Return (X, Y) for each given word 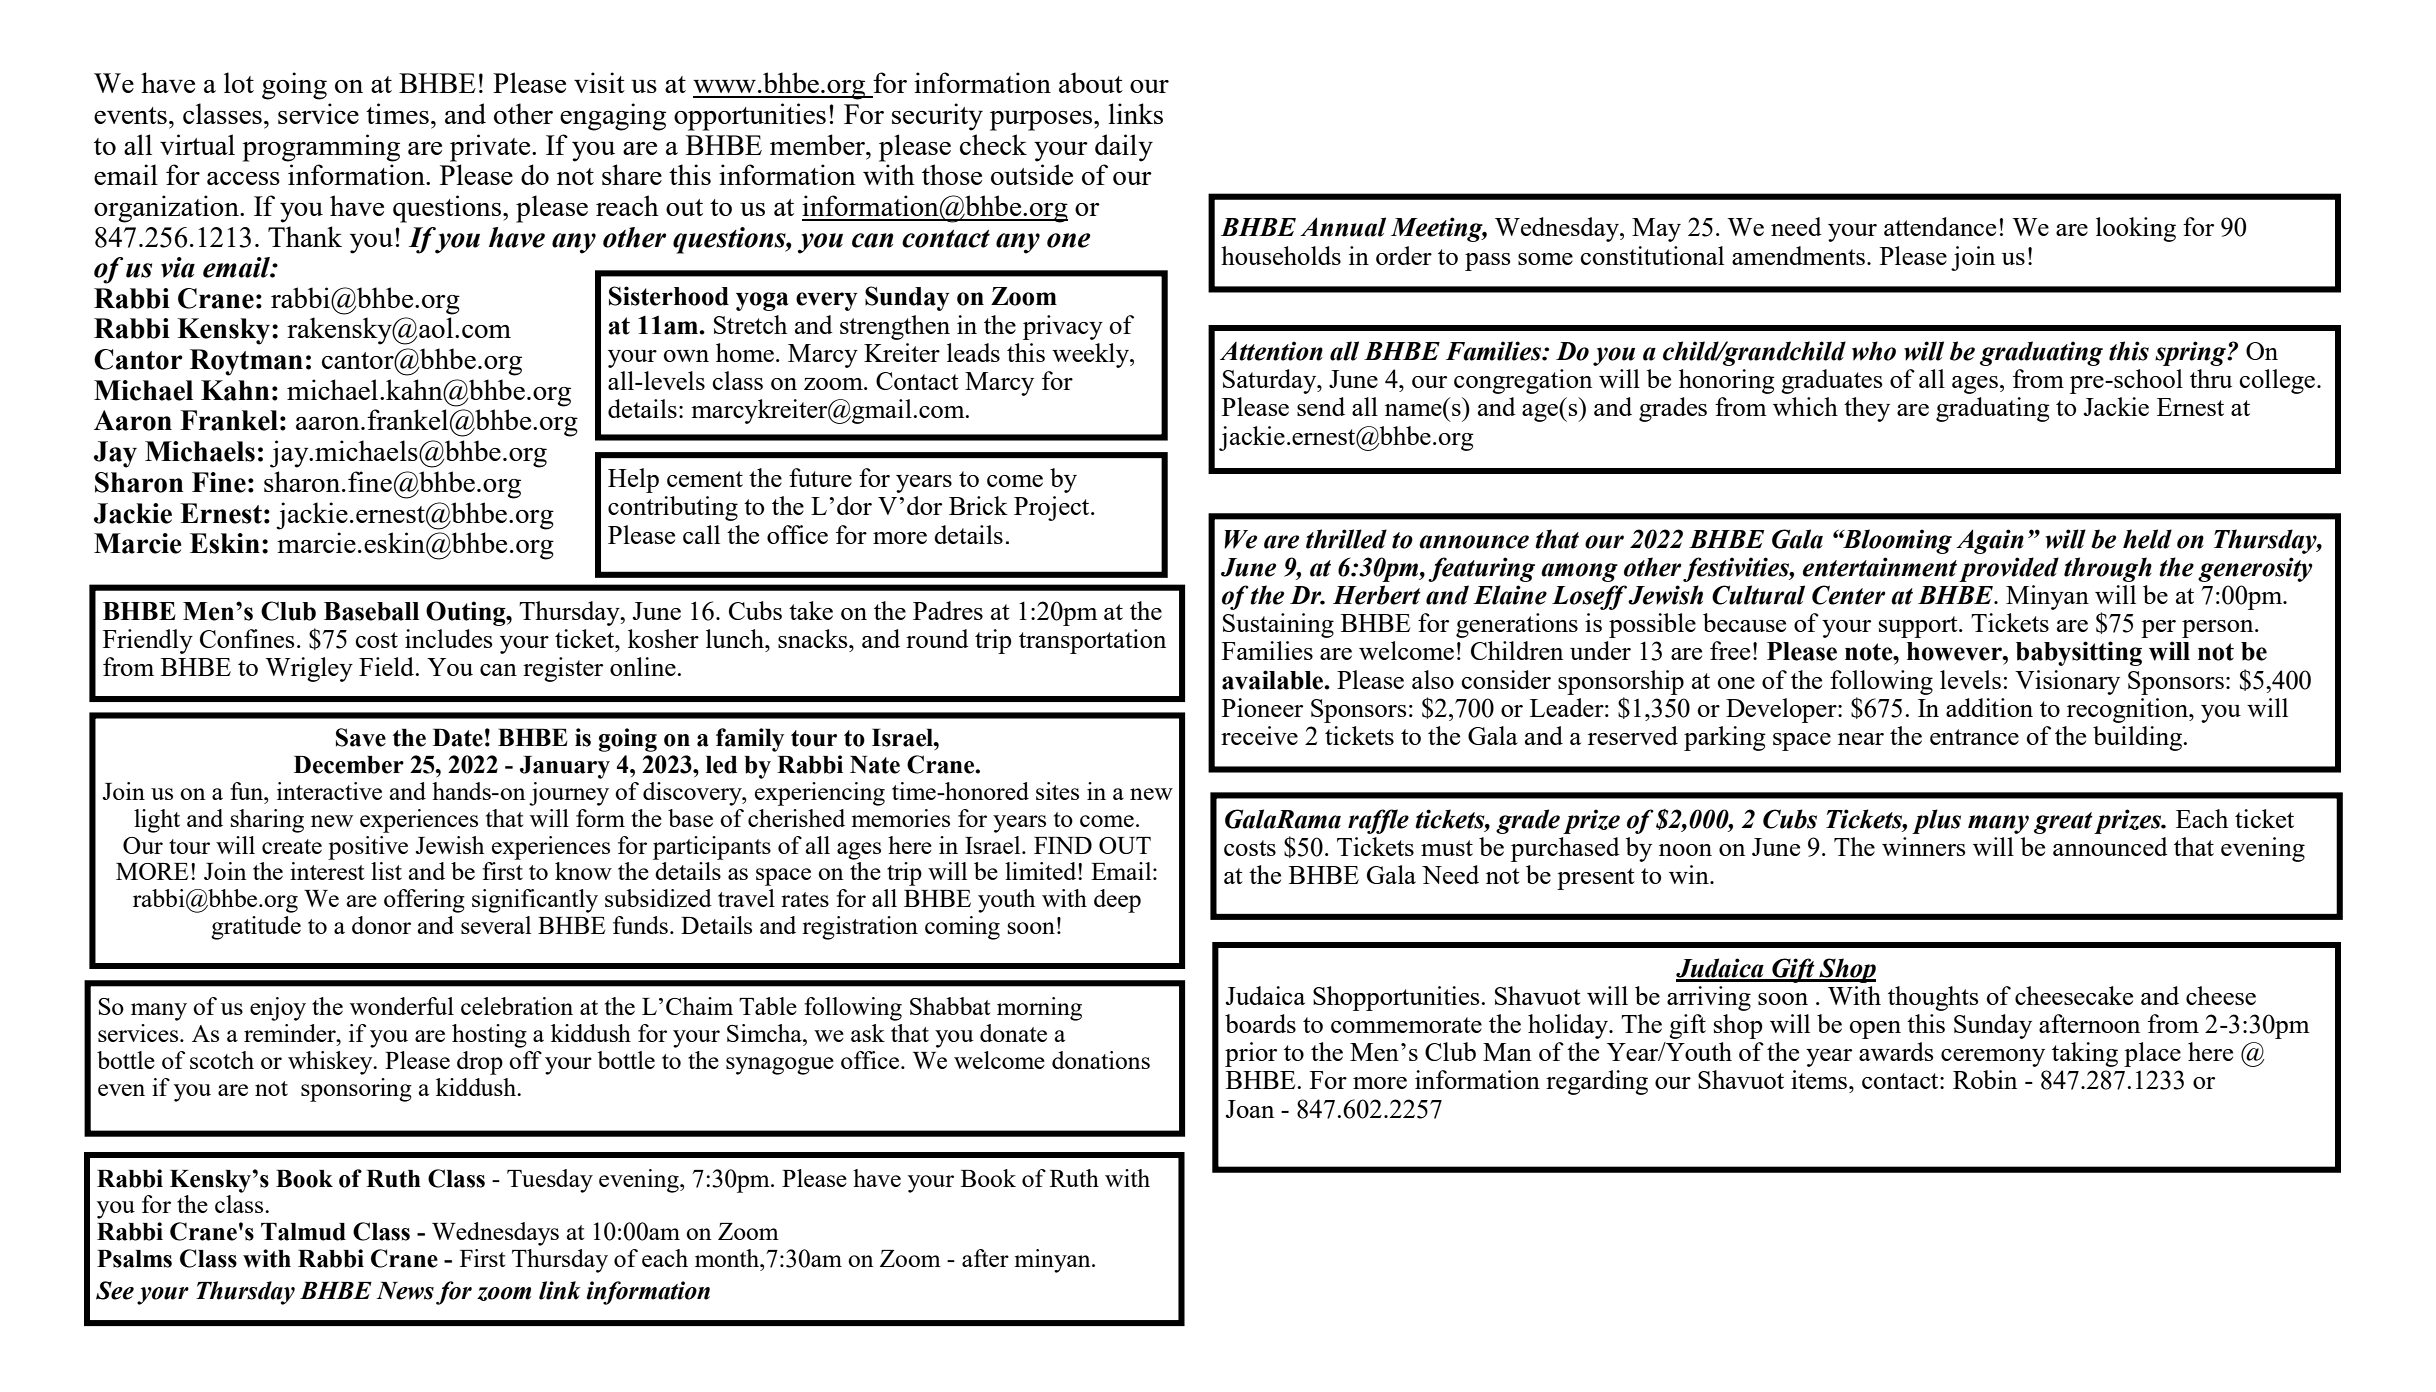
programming (321, 148)
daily (1124, 148)
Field (388, 666)
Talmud (303, 1232)
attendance (1940, 226)
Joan (1250, 1109)
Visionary (2067, 682)
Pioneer (1262, 707)
